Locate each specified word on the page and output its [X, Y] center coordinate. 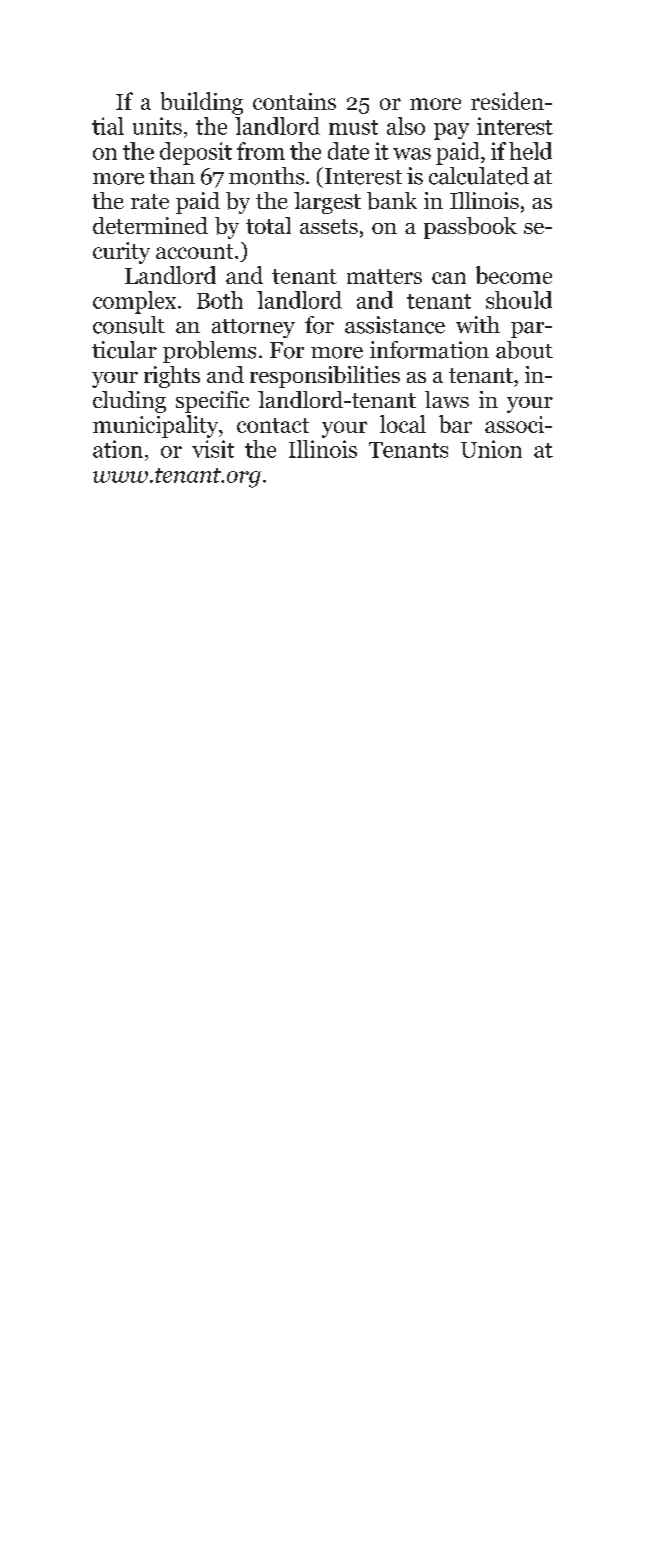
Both [220, 300]
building [202, 103]
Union [491, 449]
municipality [157, 426]
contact [273, 425]
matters [384, 276]
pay [451, 131]
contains [294, 101]
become [514, 275]
